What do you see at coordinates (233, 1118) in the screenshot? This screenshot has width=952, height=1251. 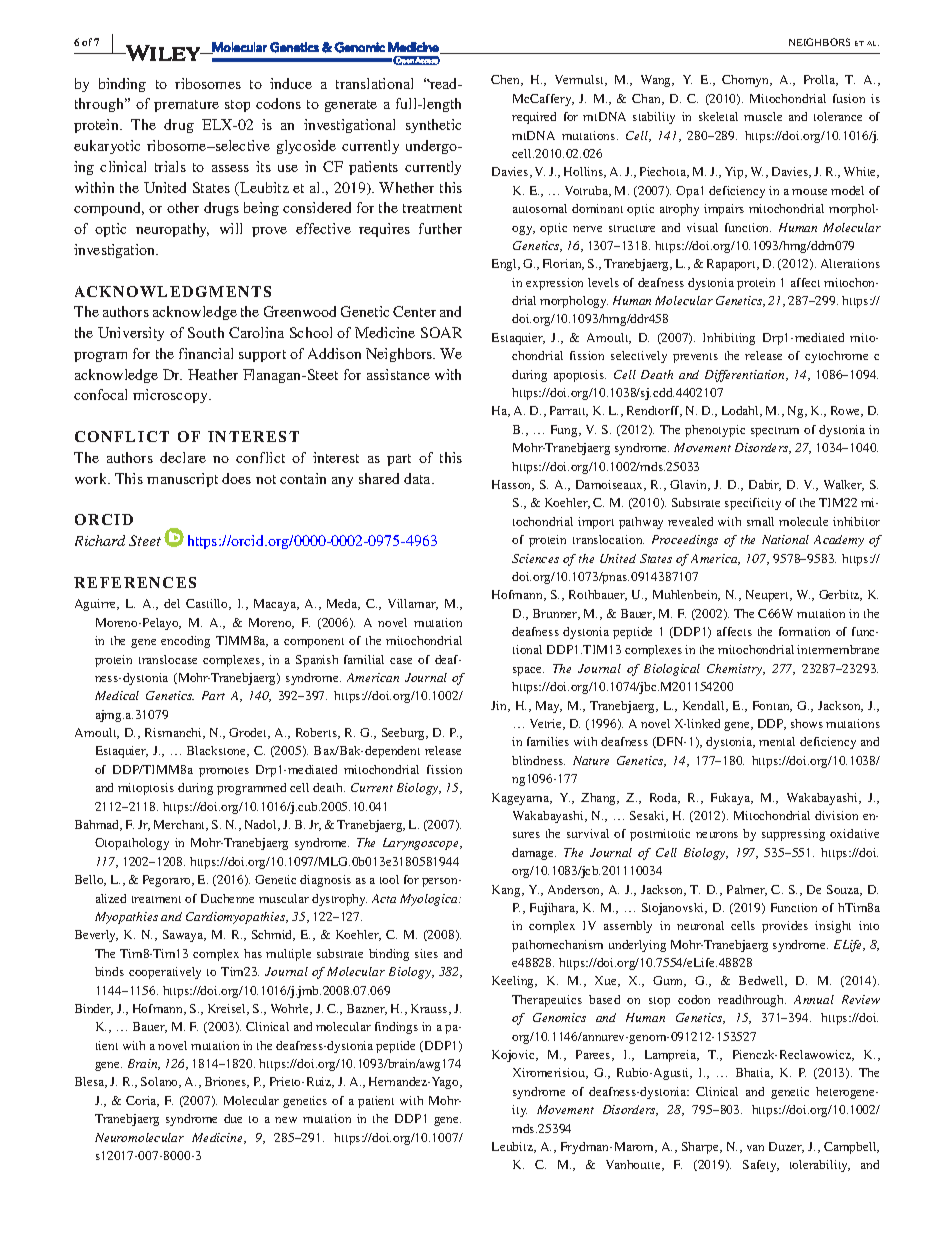 I see `due` at bounding box center [233, 1118].
